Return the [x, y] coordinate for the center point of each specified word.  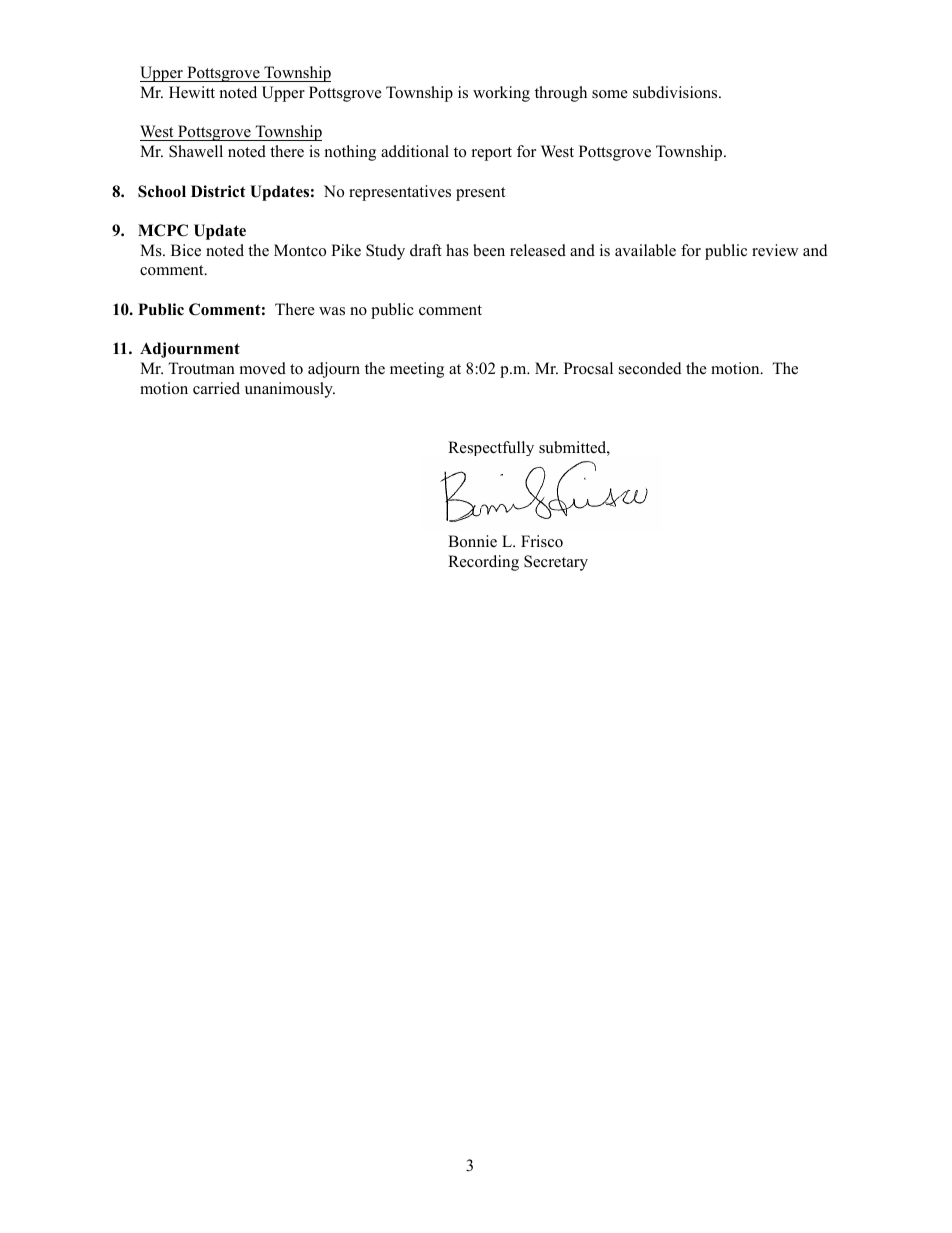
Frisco [542, 541]
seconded [650, 368]
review [775, 250]
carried [216, 388]
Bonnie [472, 541]
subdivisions [676, 92]
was [332, 311]
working [501, 94]
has [457, 250]
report [492, 154]
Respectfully [491, 448]
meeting [417, 370]
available [645, 250]
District [218, 191]
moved [263, 368]
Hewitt [192, 92]
